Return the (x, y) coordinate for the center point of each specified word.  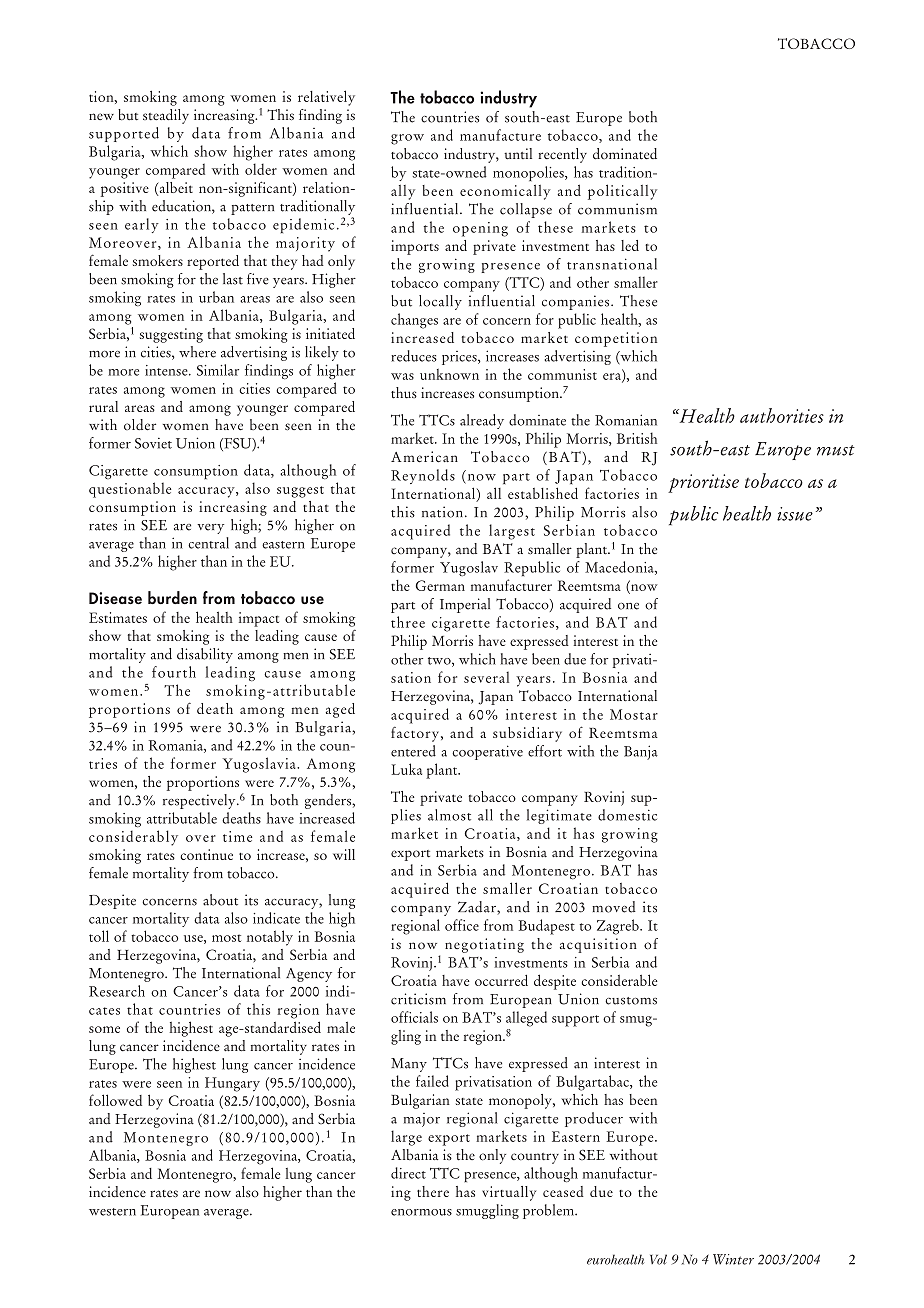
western (112, 1212)
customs (631, 1001)
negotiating (484, 945)
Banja (641, 752)
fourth (174, 672)
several (486, 677)
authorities (782, 415)
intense (167, 370)
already (482, 421)
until (518, 154)
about (220, 900)
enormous (421, 1212)
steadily (166, 116)
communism (617, 209)
